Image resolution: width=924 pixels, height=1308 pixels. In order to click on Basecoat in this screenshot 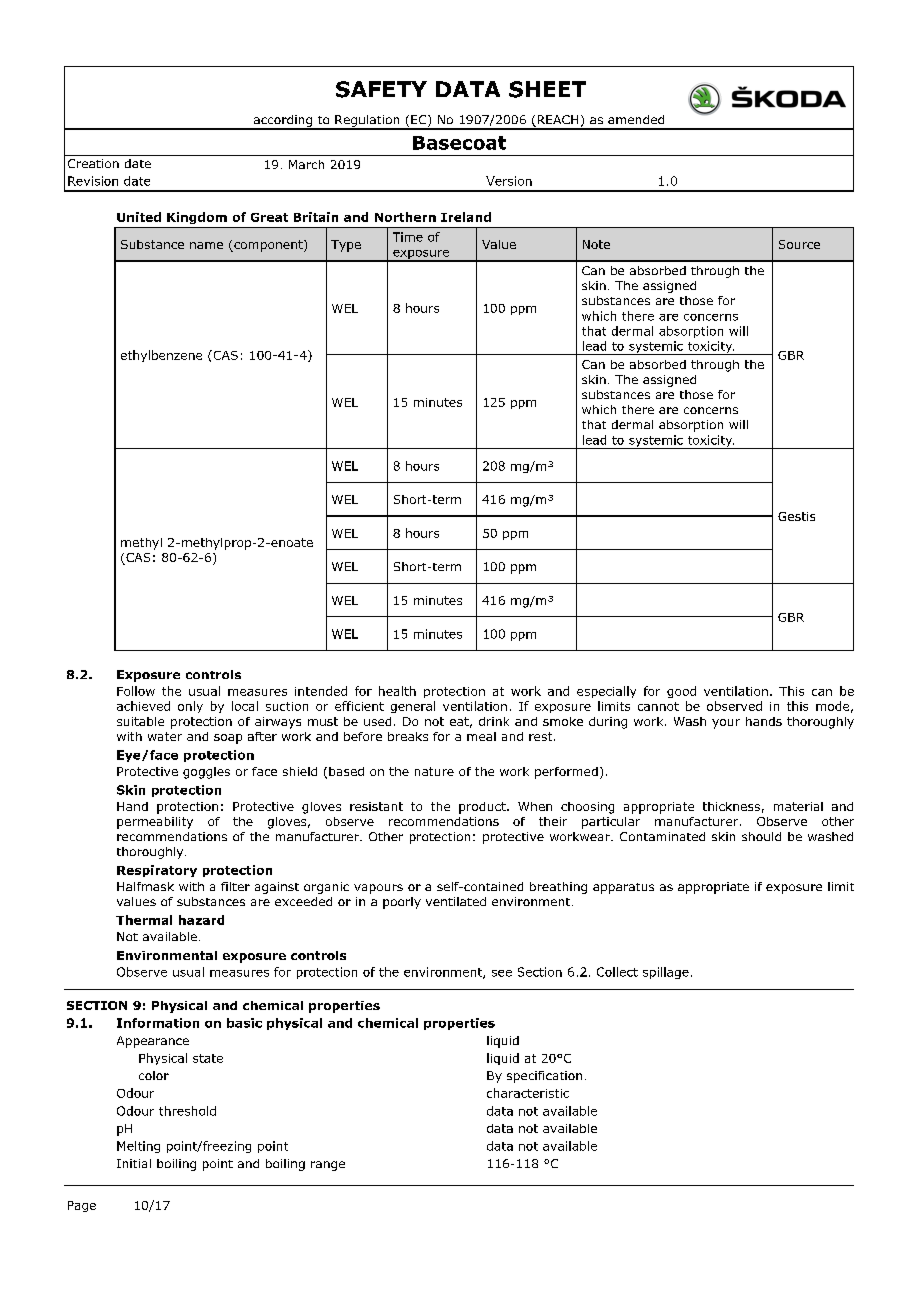, I will do `click(459, 143)`.
